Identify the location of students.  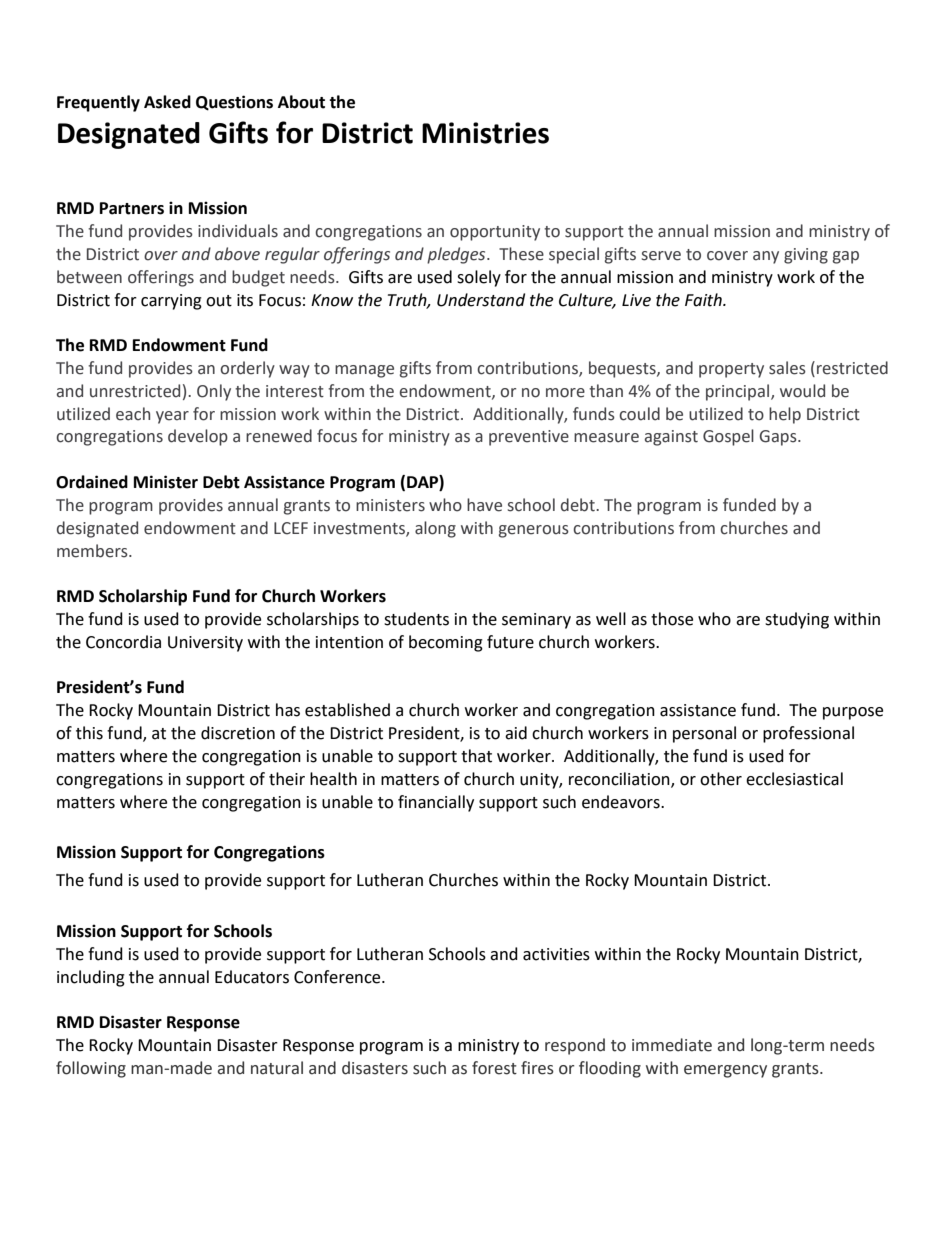
(416, 619).
